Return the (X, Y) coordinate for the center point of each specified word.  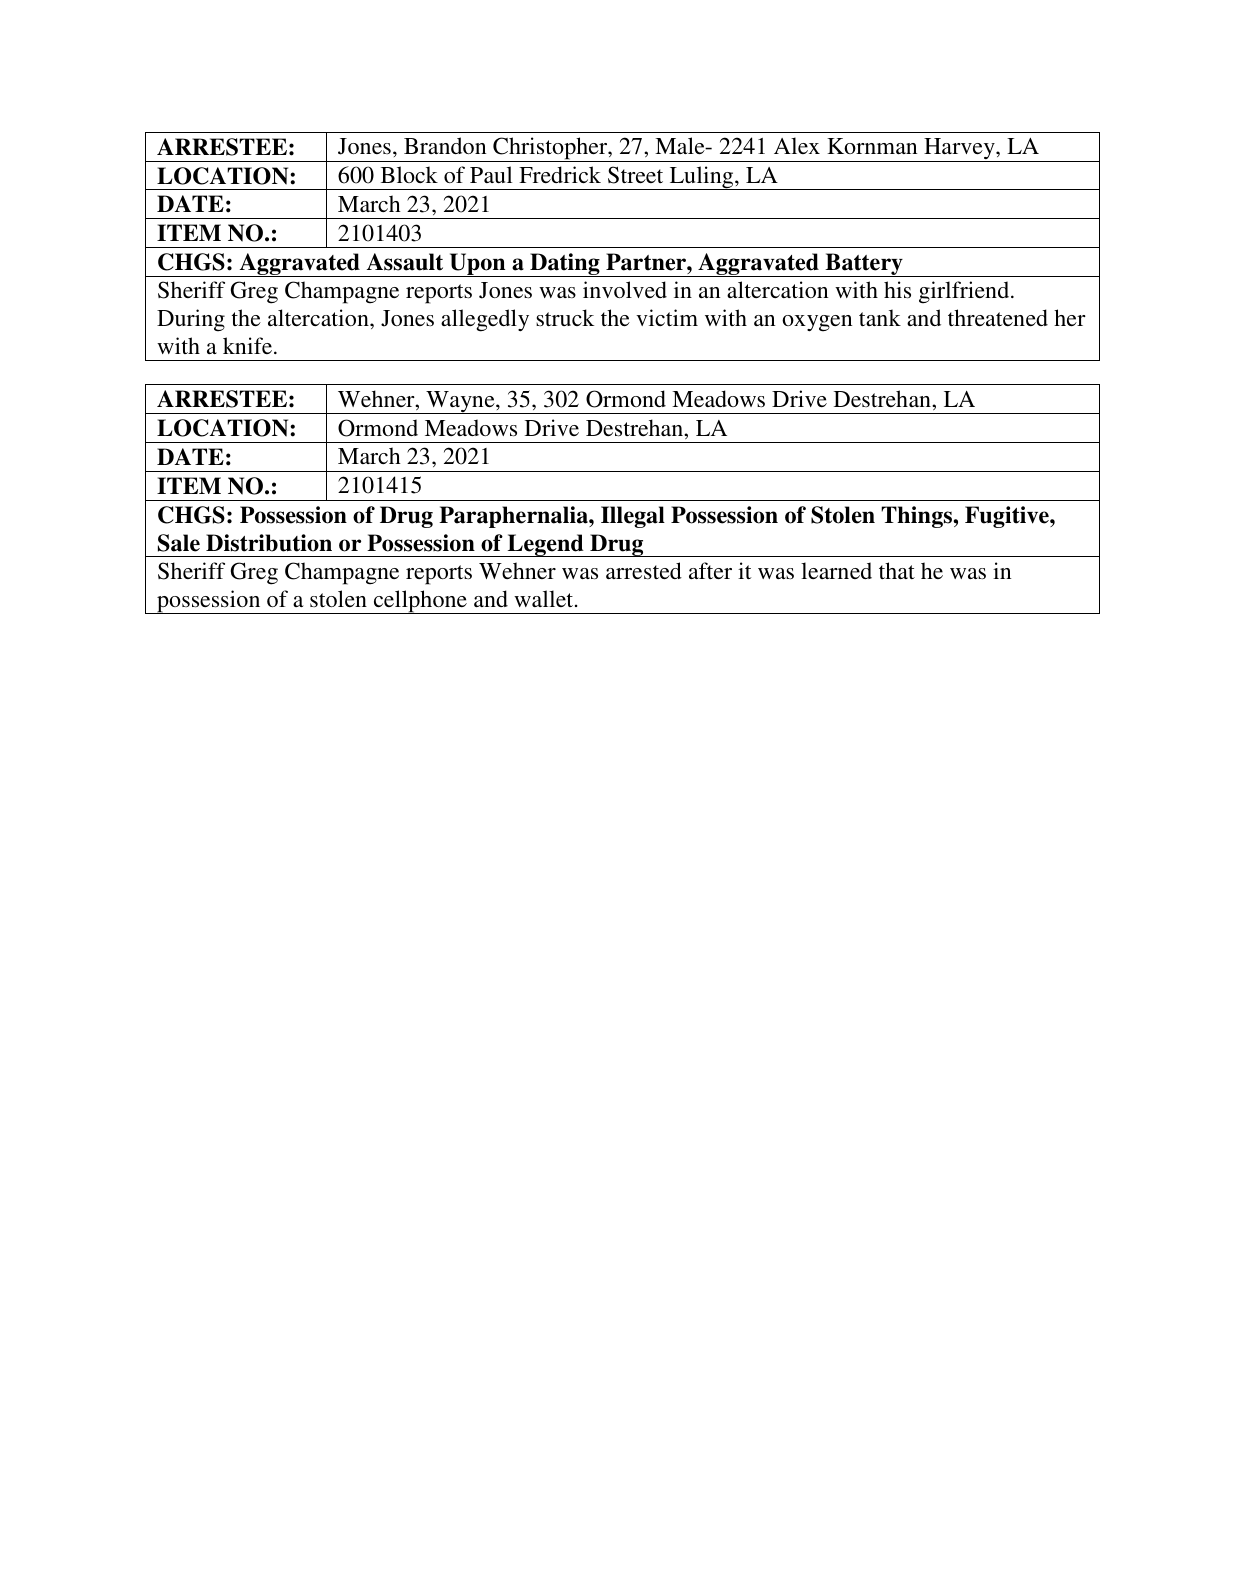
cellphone (420, 602)
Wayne (460, 402)
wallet (545, 598)
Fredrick (560, 174)
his (897, 290)
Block (409, 174)
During (191, 320)
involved (625, 289)
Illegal (633, 517)
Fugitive (1008, 517)
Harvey (959, 150)
